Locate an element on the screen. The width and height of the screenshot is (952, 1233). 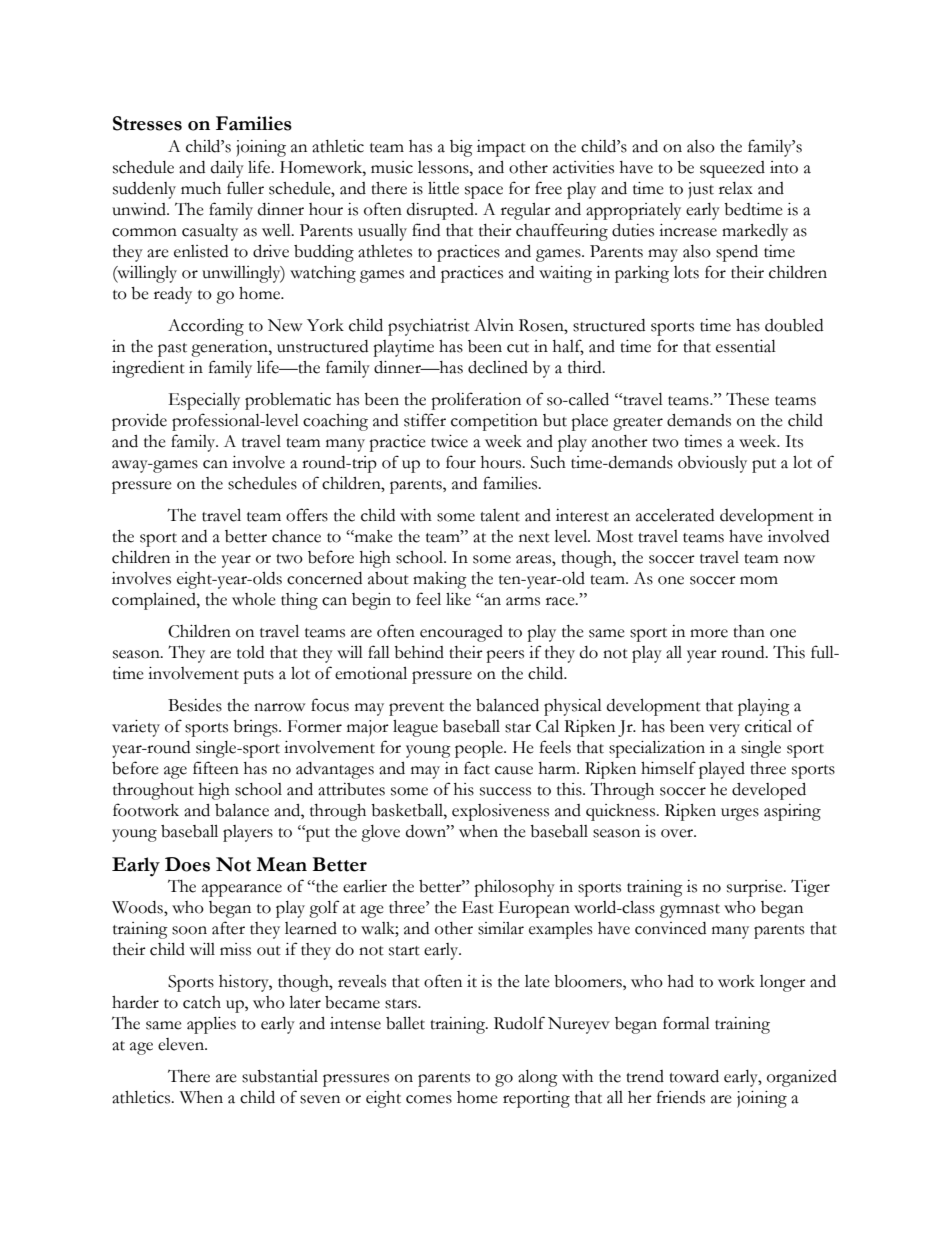
fact is located at coordinates (477, 768).
